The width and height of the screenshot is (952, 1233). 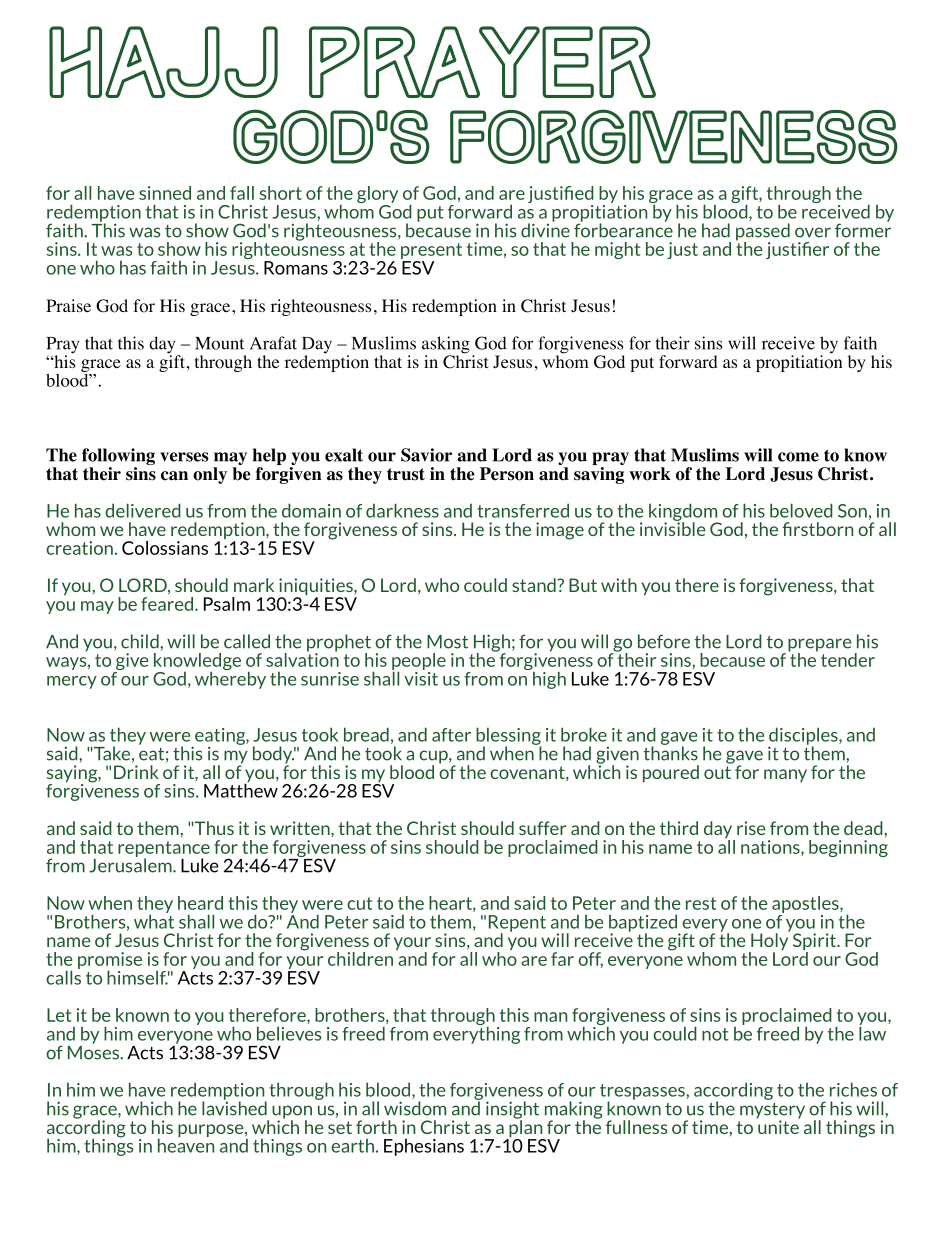 I want to click on Drink, so click(x=136, y=770).
